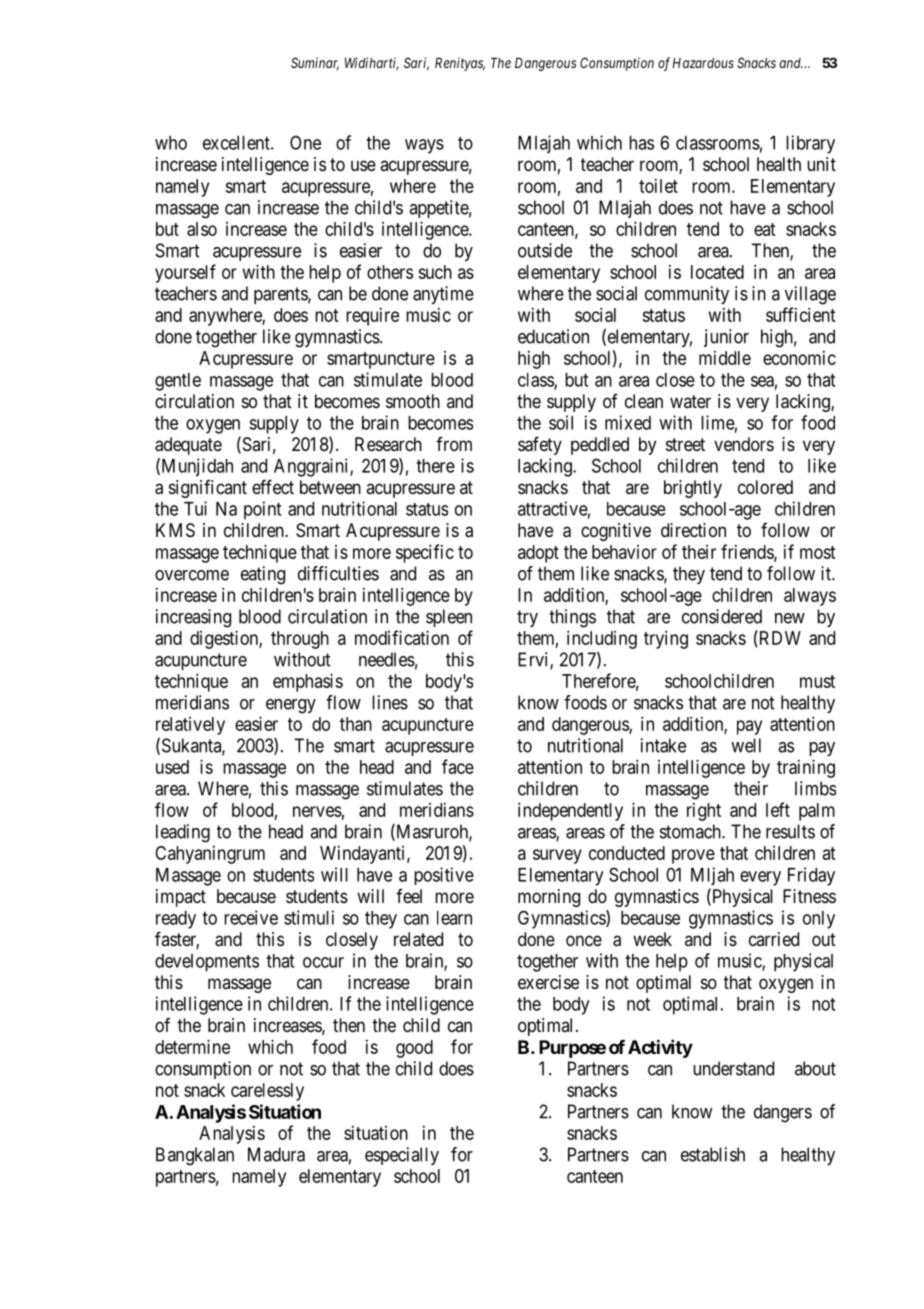 The width and height of the screenshot is (924, 1309). Describe the element at coordinates (703, 62) in the screenshot. I see `Hazardous` at that location.
